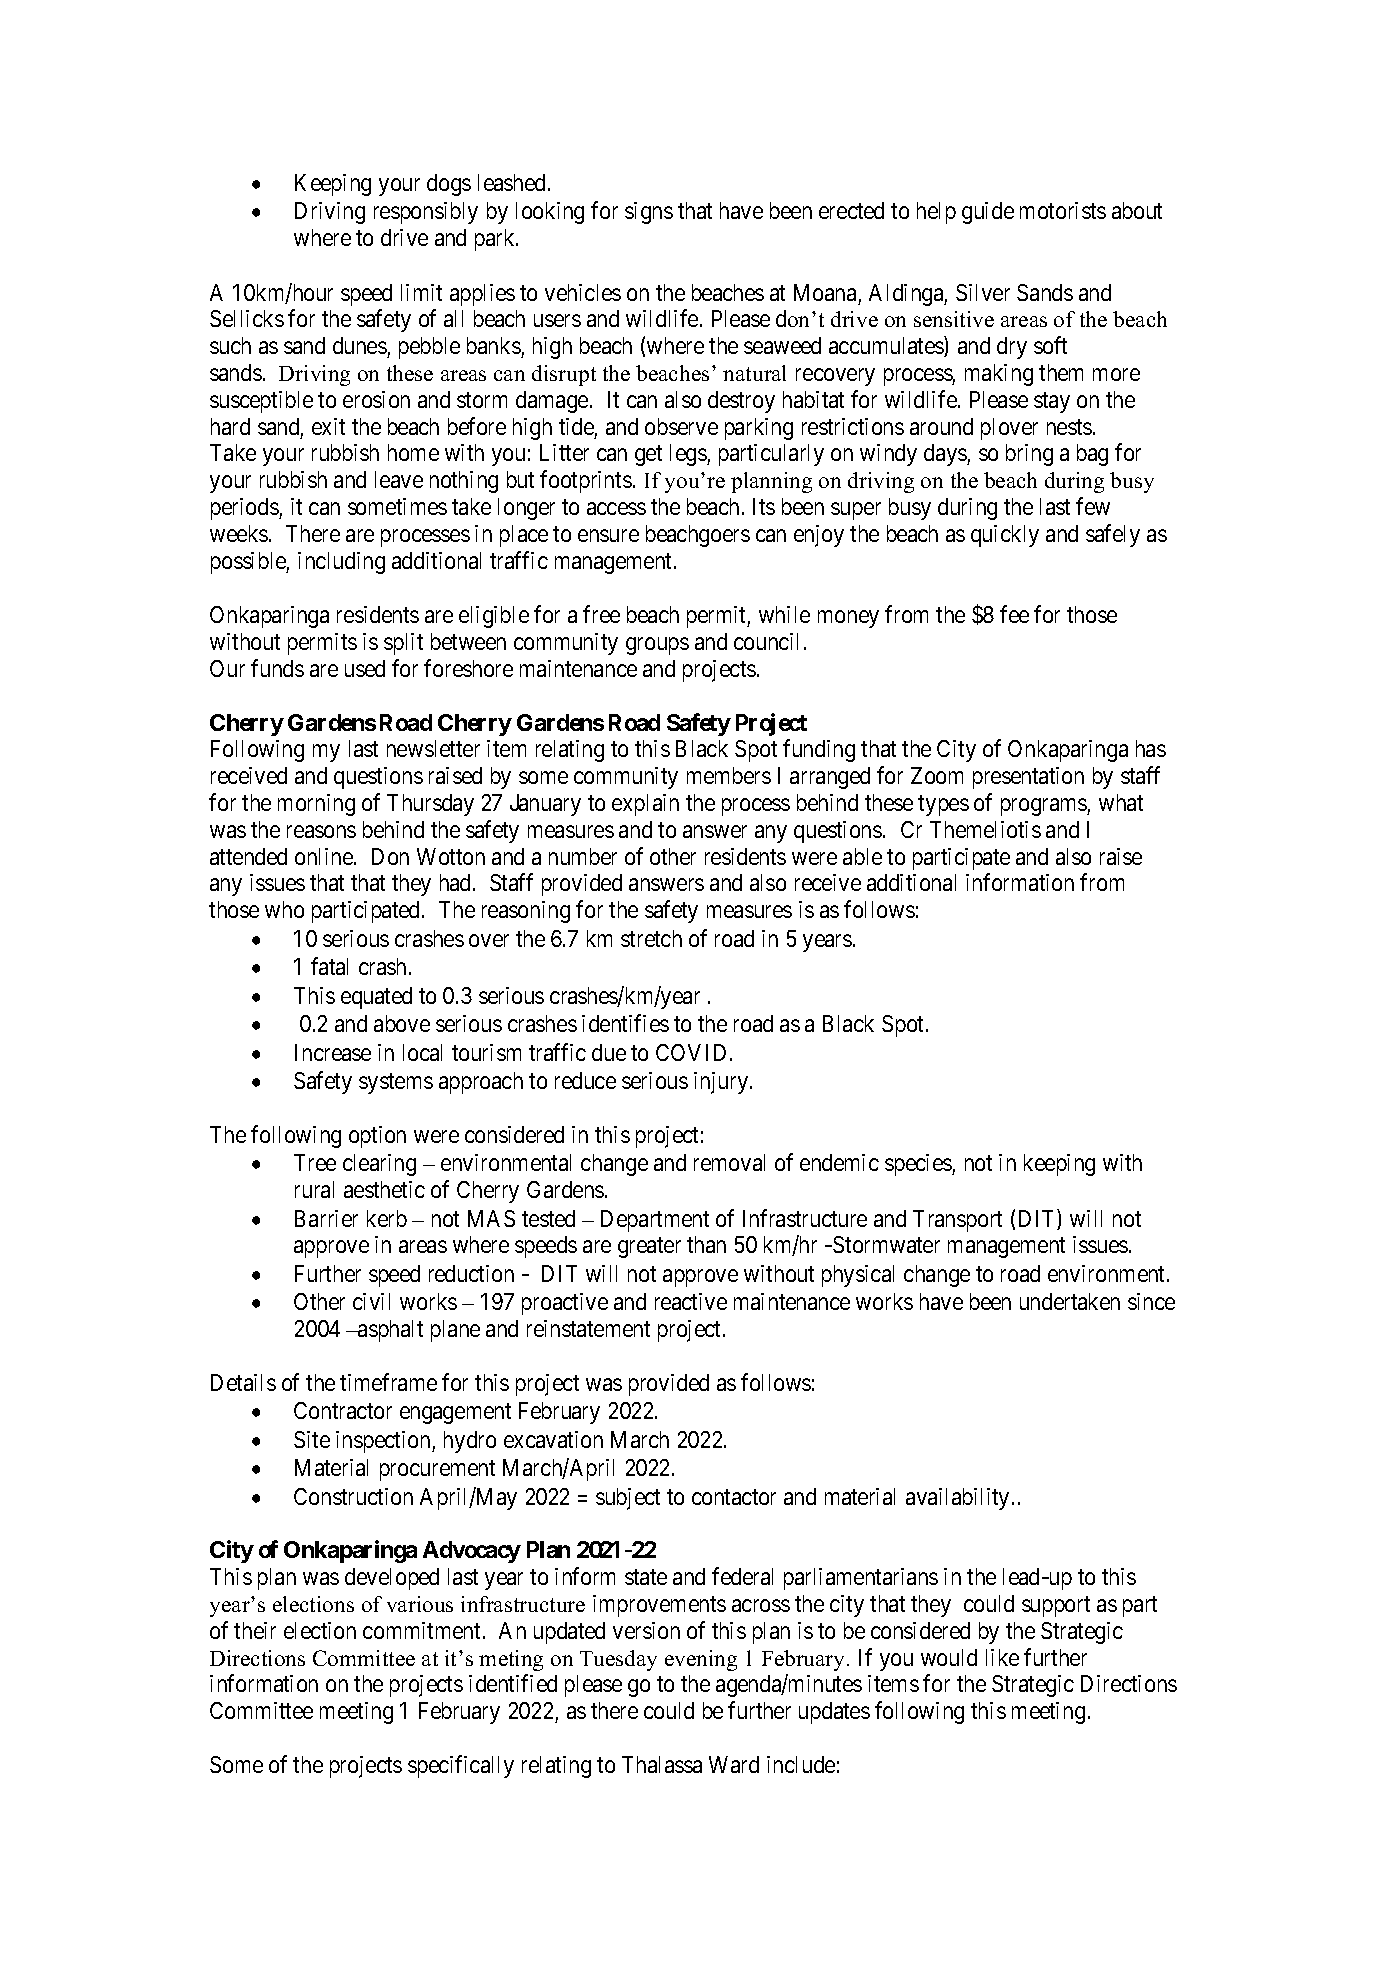 This screenshot has width=1387, height=1963. Describe the element at coordinates (1063, 210) in the screenshot. I see `motorists` at that location.
